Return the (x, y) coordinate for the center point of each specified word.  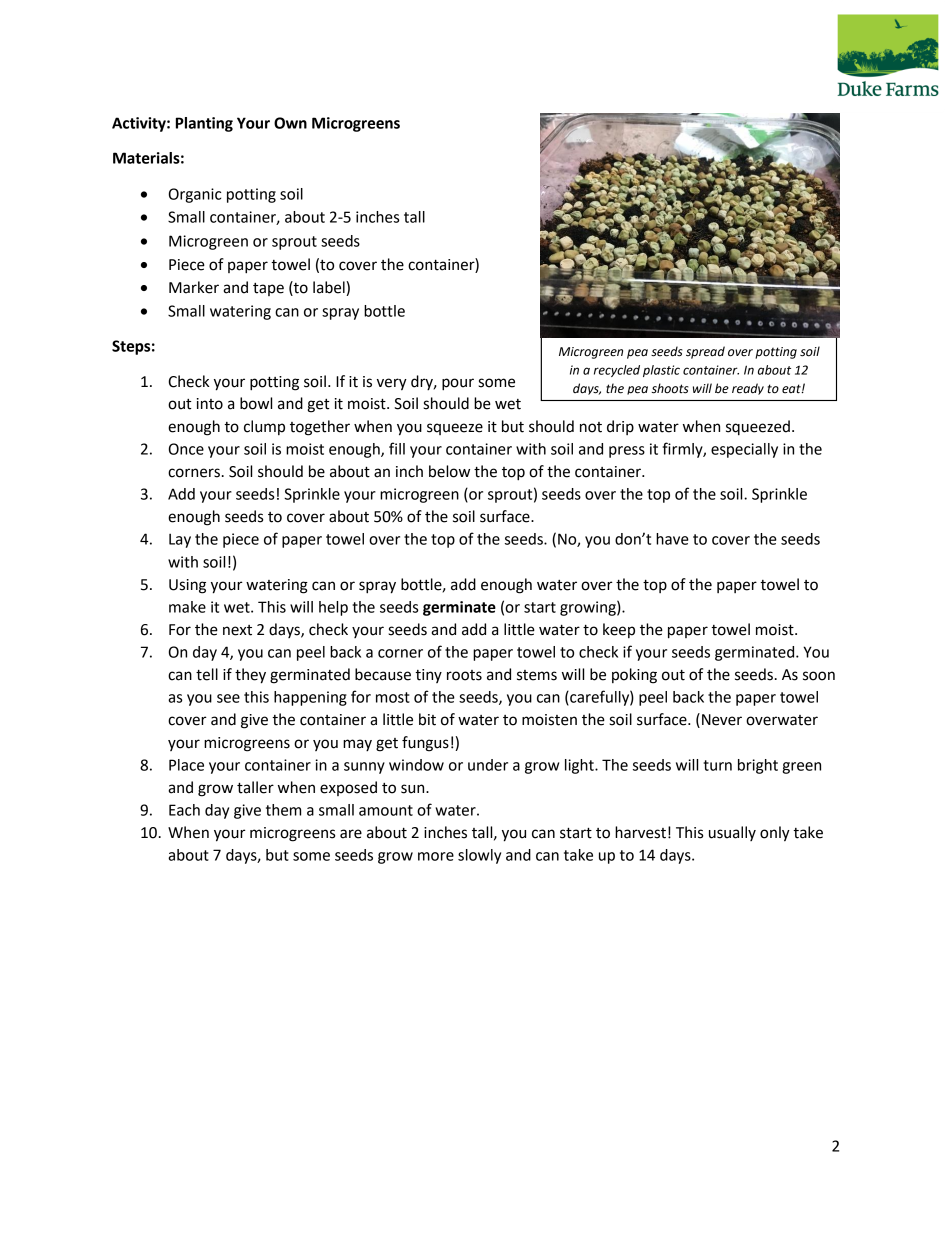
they (250, 676)
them (283, 810)
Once (186, 449)
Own (290, 123)
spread (705, 352)
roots (464, 675)
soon (819, 676)
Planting (204, 124)
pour (458, 384)
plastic (661, 371)
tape (268, 289)
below (449, 471)
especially (744, 450)
